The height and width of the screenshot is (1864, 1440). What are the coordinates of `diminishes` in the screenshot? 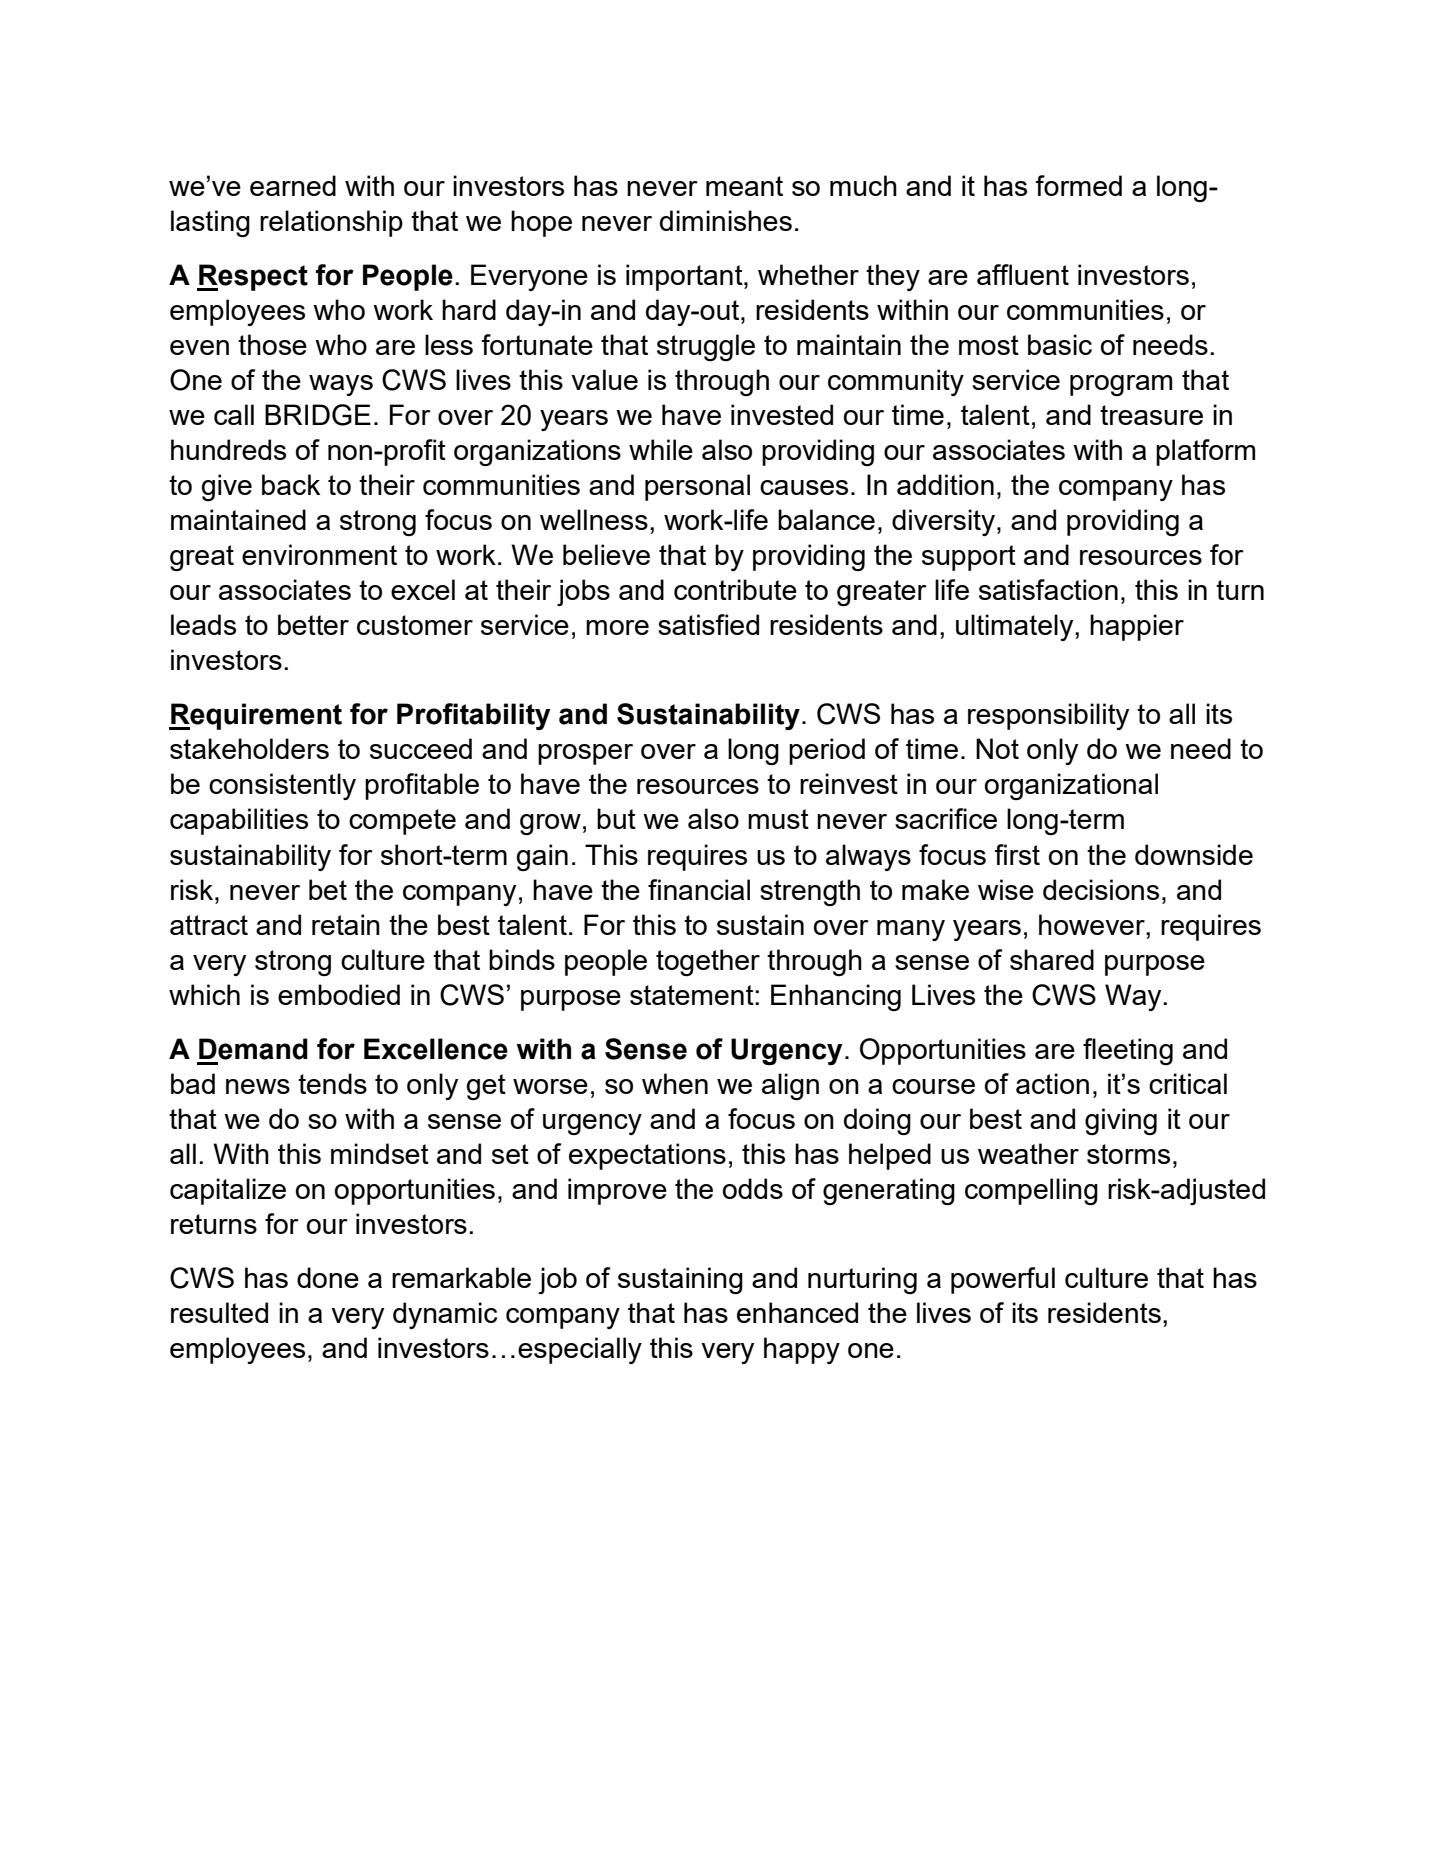 It's located at (726, 220).
